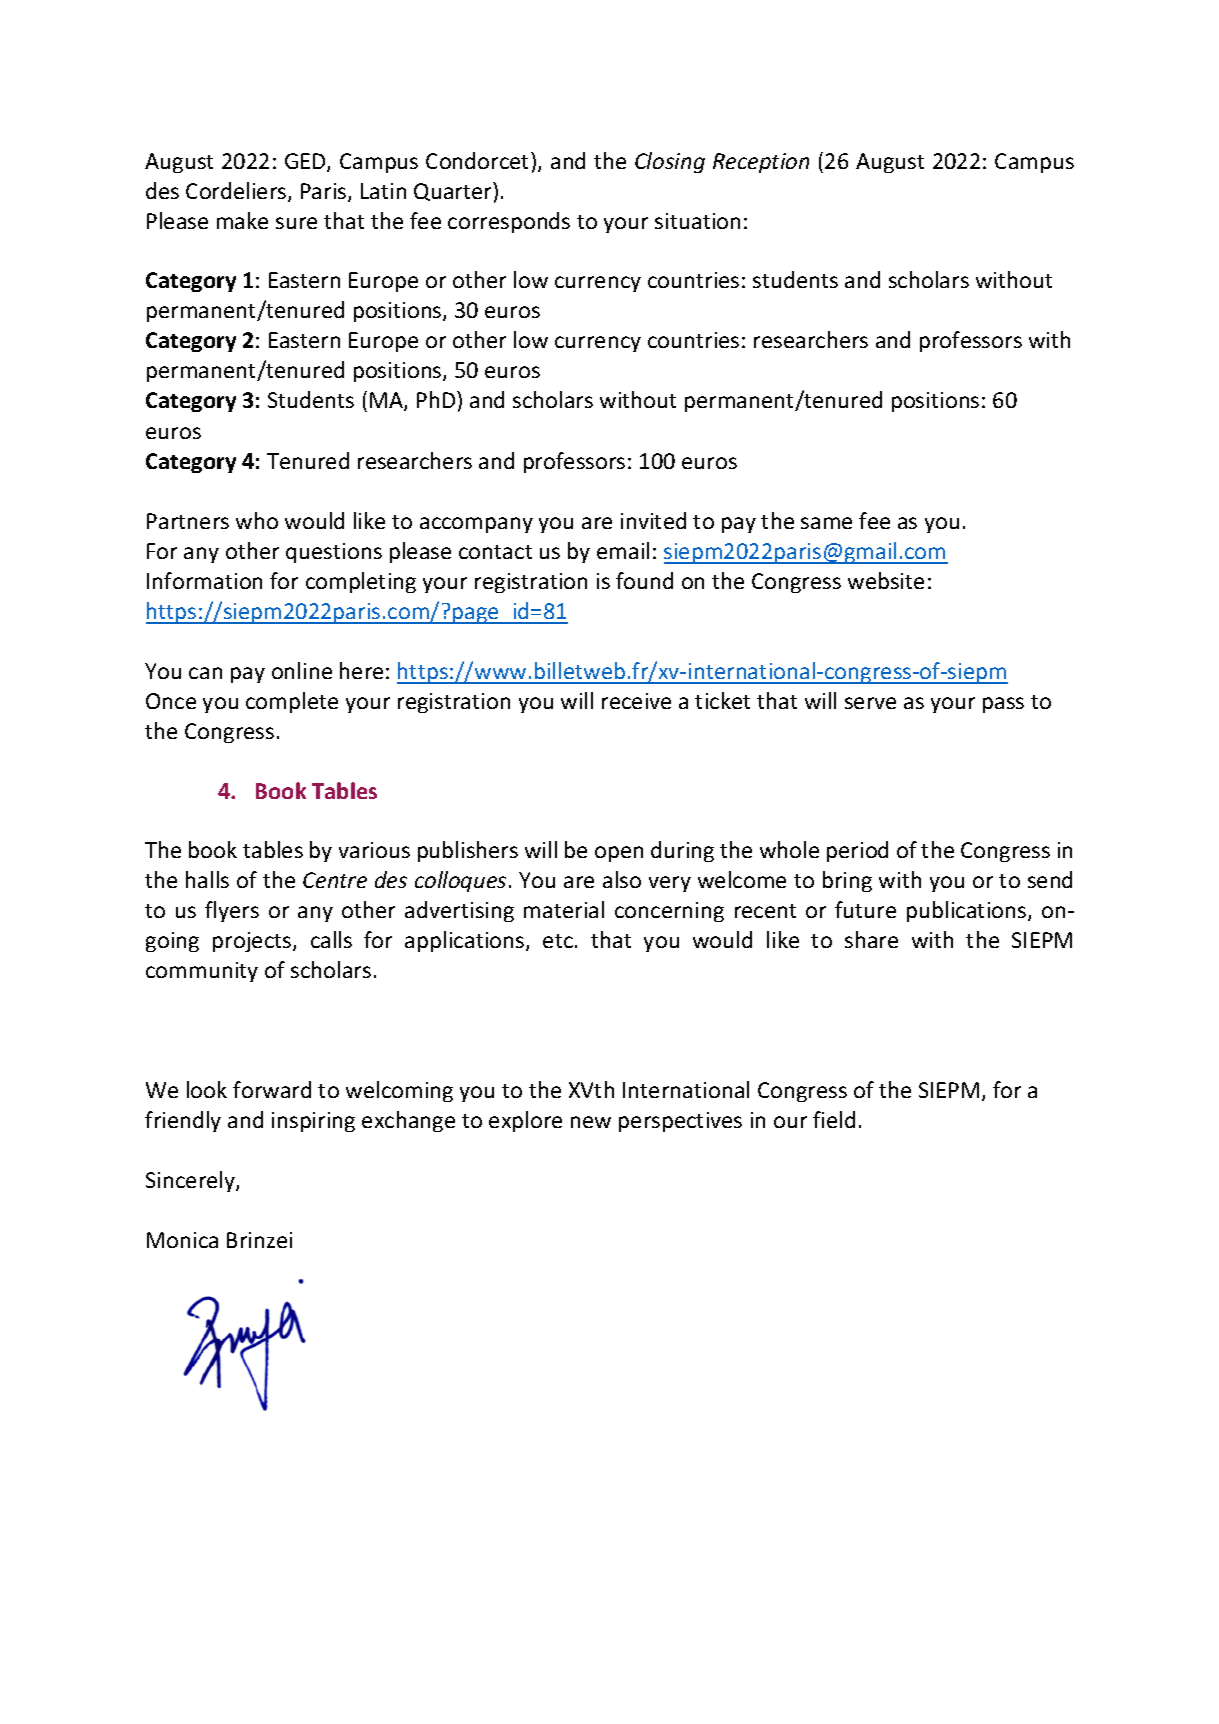  I want to click on new, so click(591, 1122).
